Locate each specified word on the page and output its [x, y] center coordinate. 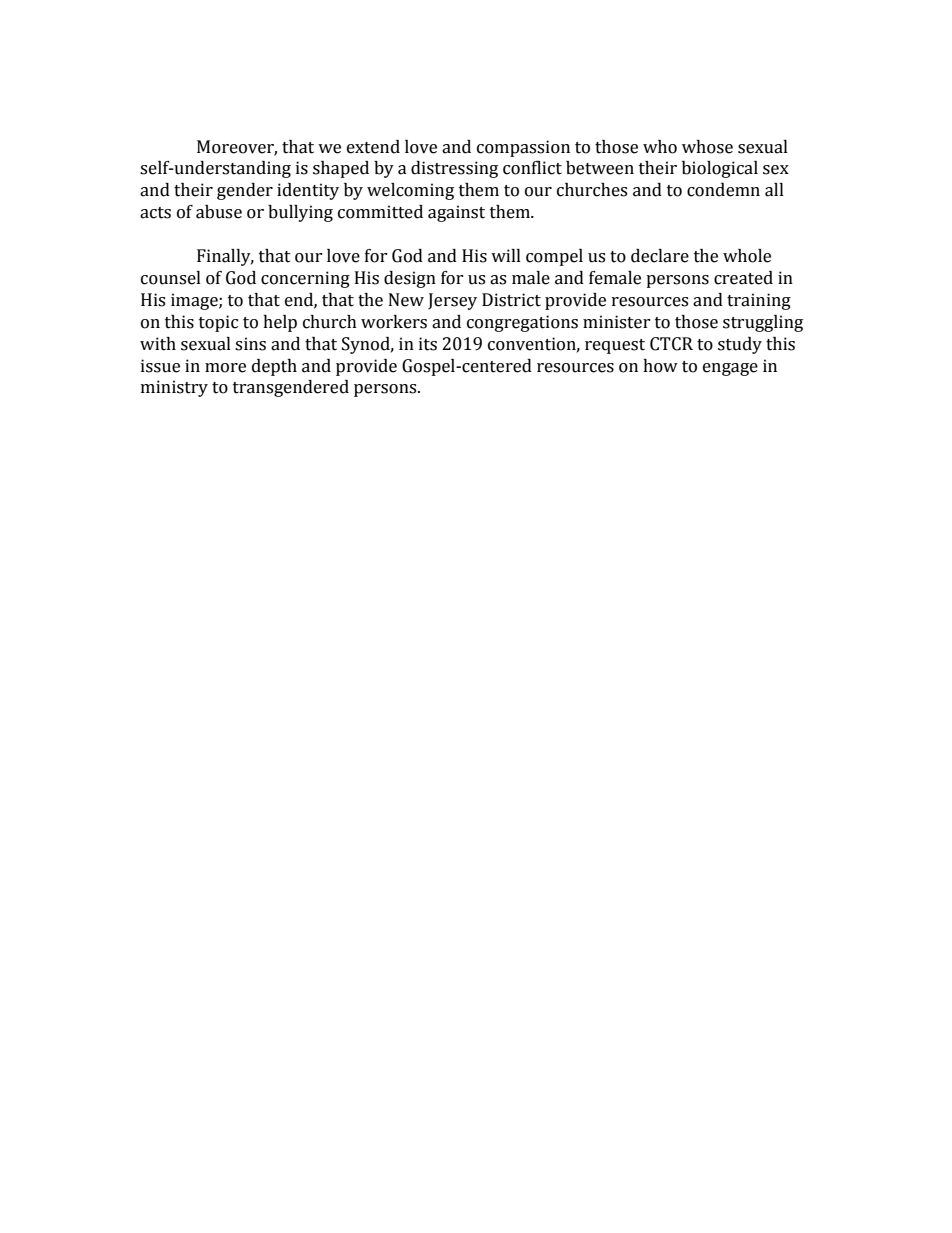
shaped [341, 169]
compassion [523, 148]
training [759, 301]
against [456, 213]
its [428, 344]
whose [707, 147]
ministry [174, 388]
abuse [219, 212]
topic [218, 323]
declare [660, 256]
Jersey [452, 301]
